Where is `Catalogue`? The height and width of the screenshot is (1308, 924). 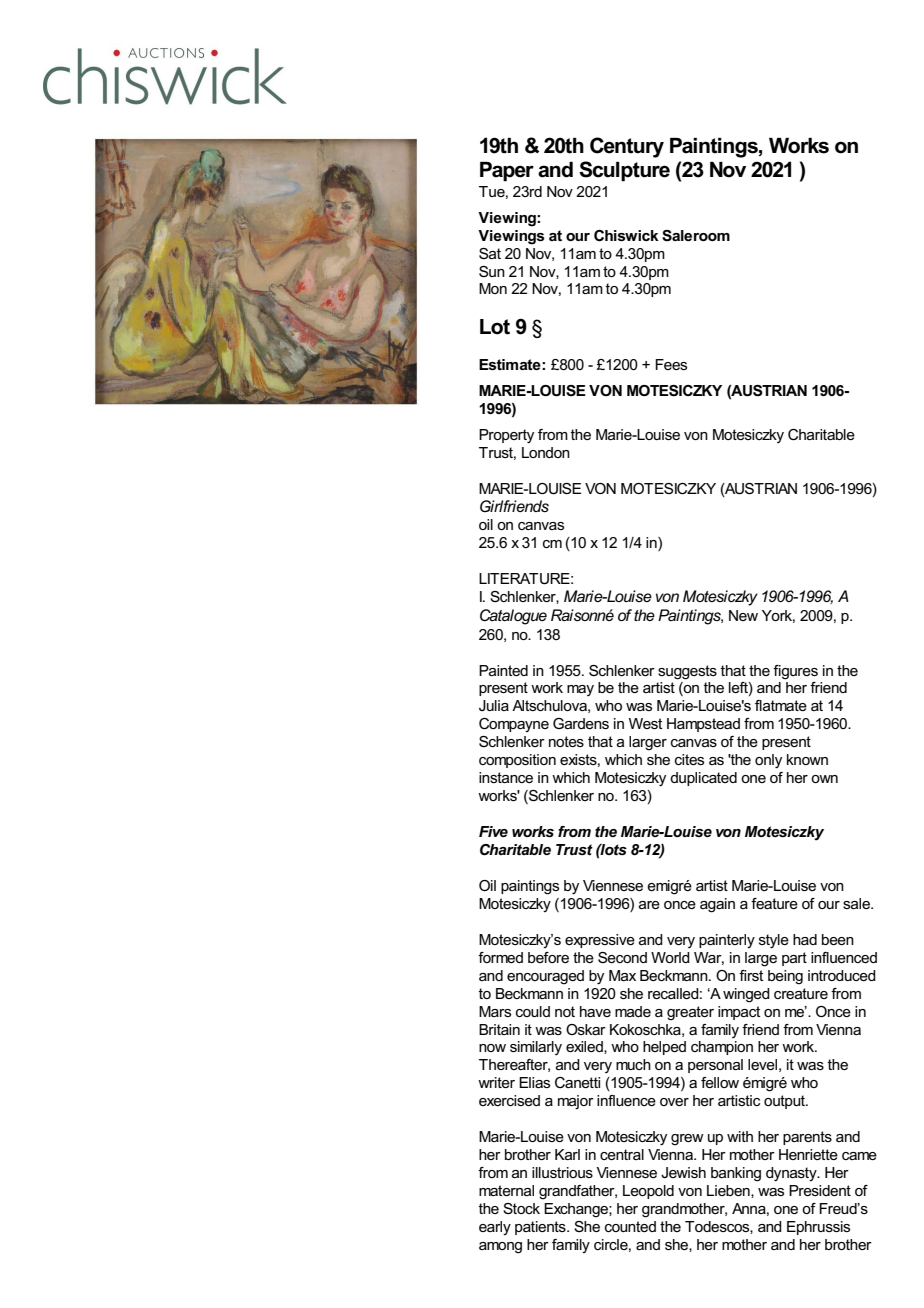
Catalogue is located at coordinates (513, 617).
